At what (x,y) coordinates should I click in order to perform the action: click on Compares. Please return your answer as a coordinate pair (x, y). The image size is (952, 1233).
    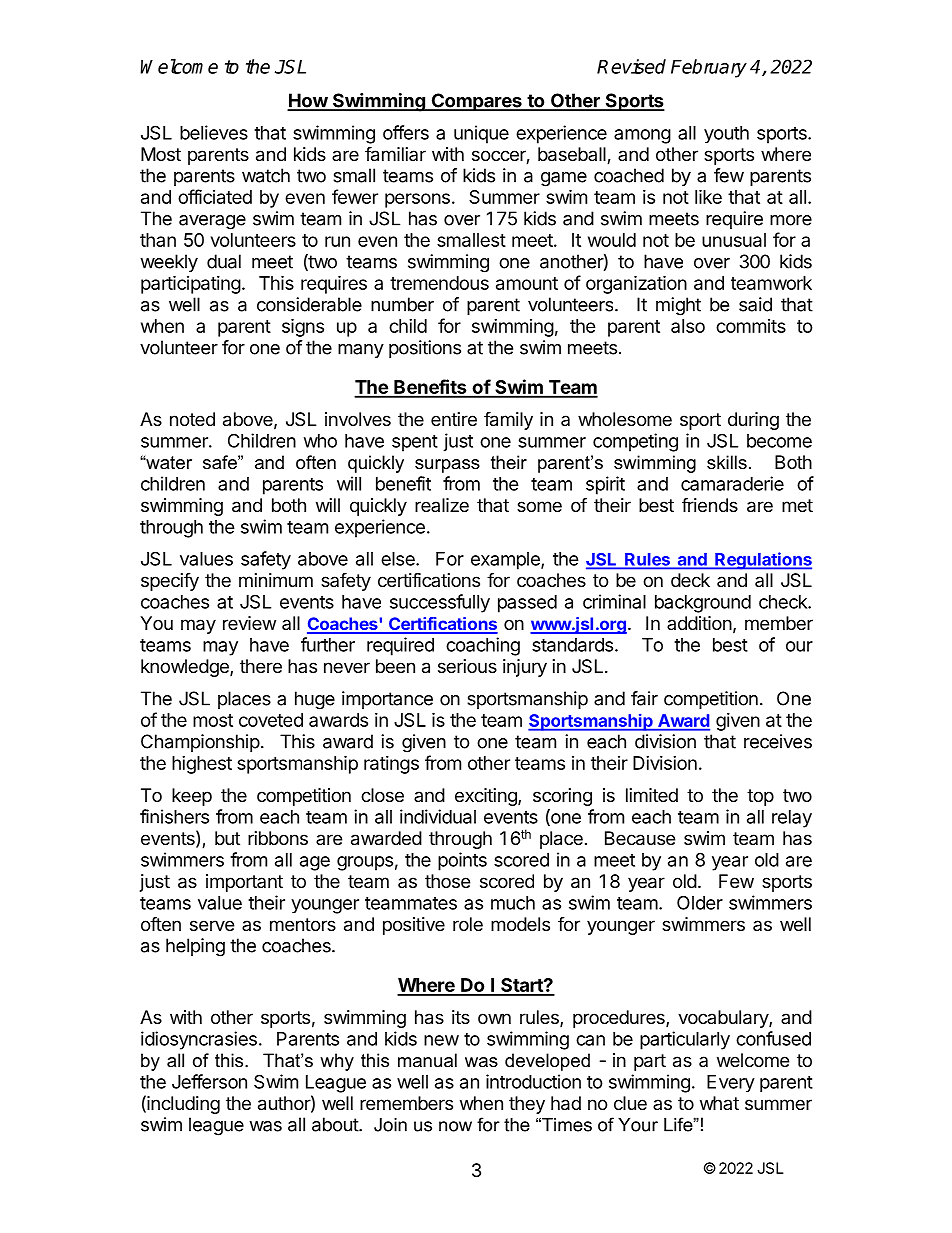
    Looking at the image, I should click on (476, 102).
